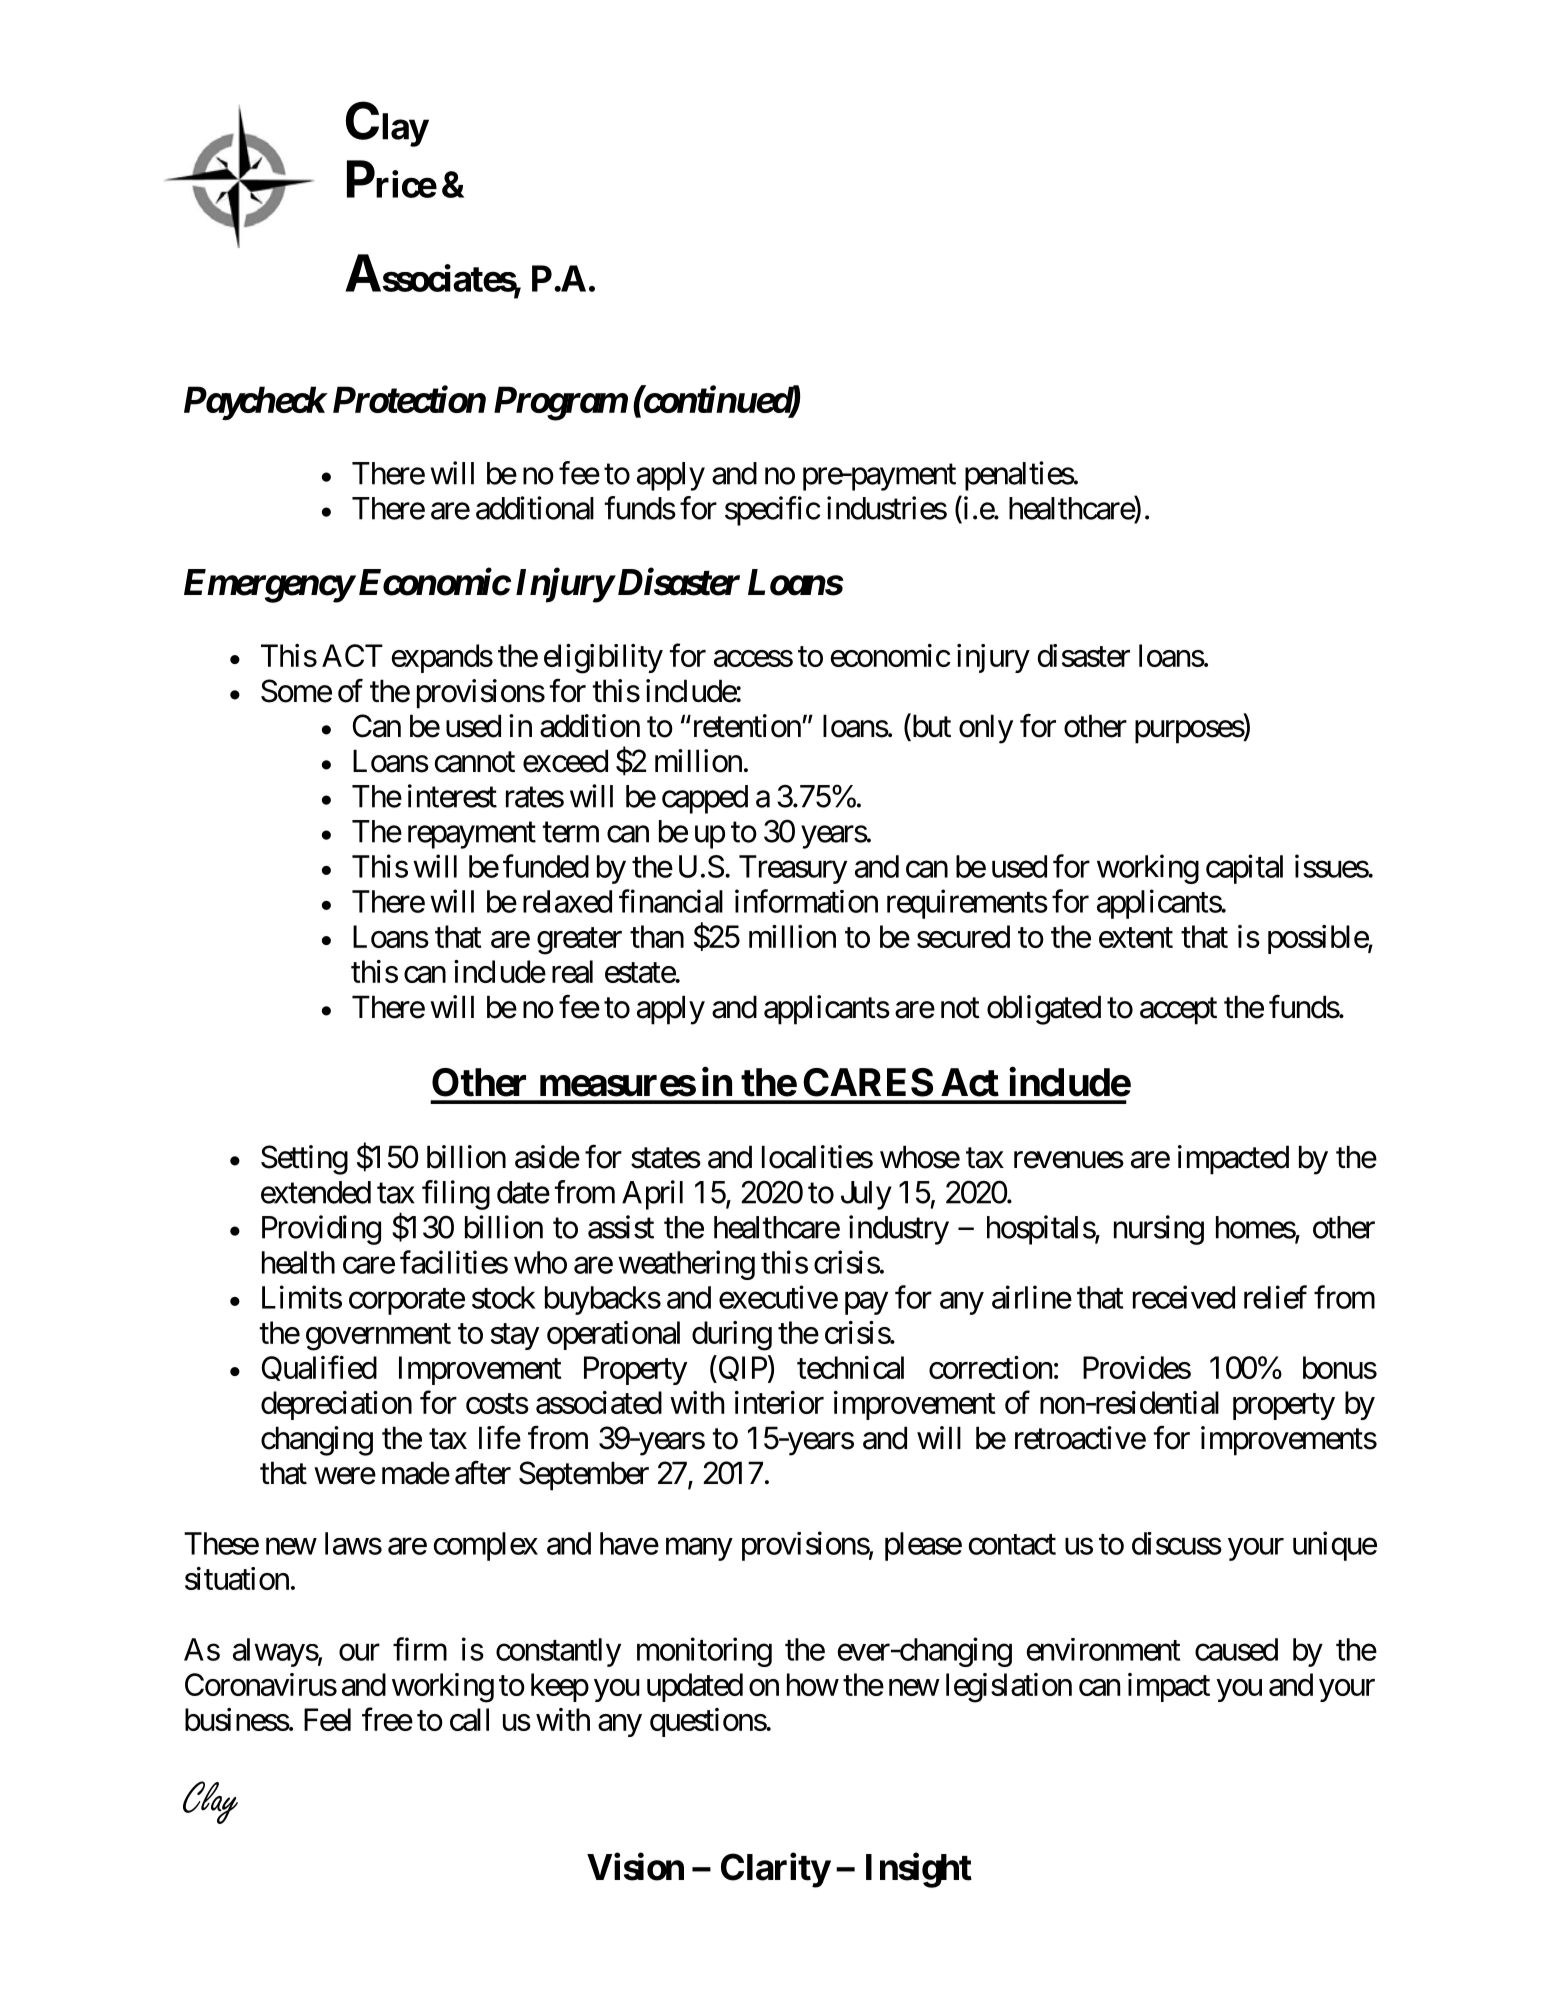 The image size is (1557, 2015). What do you see at coordinates (652, 1195) in the screenshot?
I see `April` at bounding box center [652, 1195].
